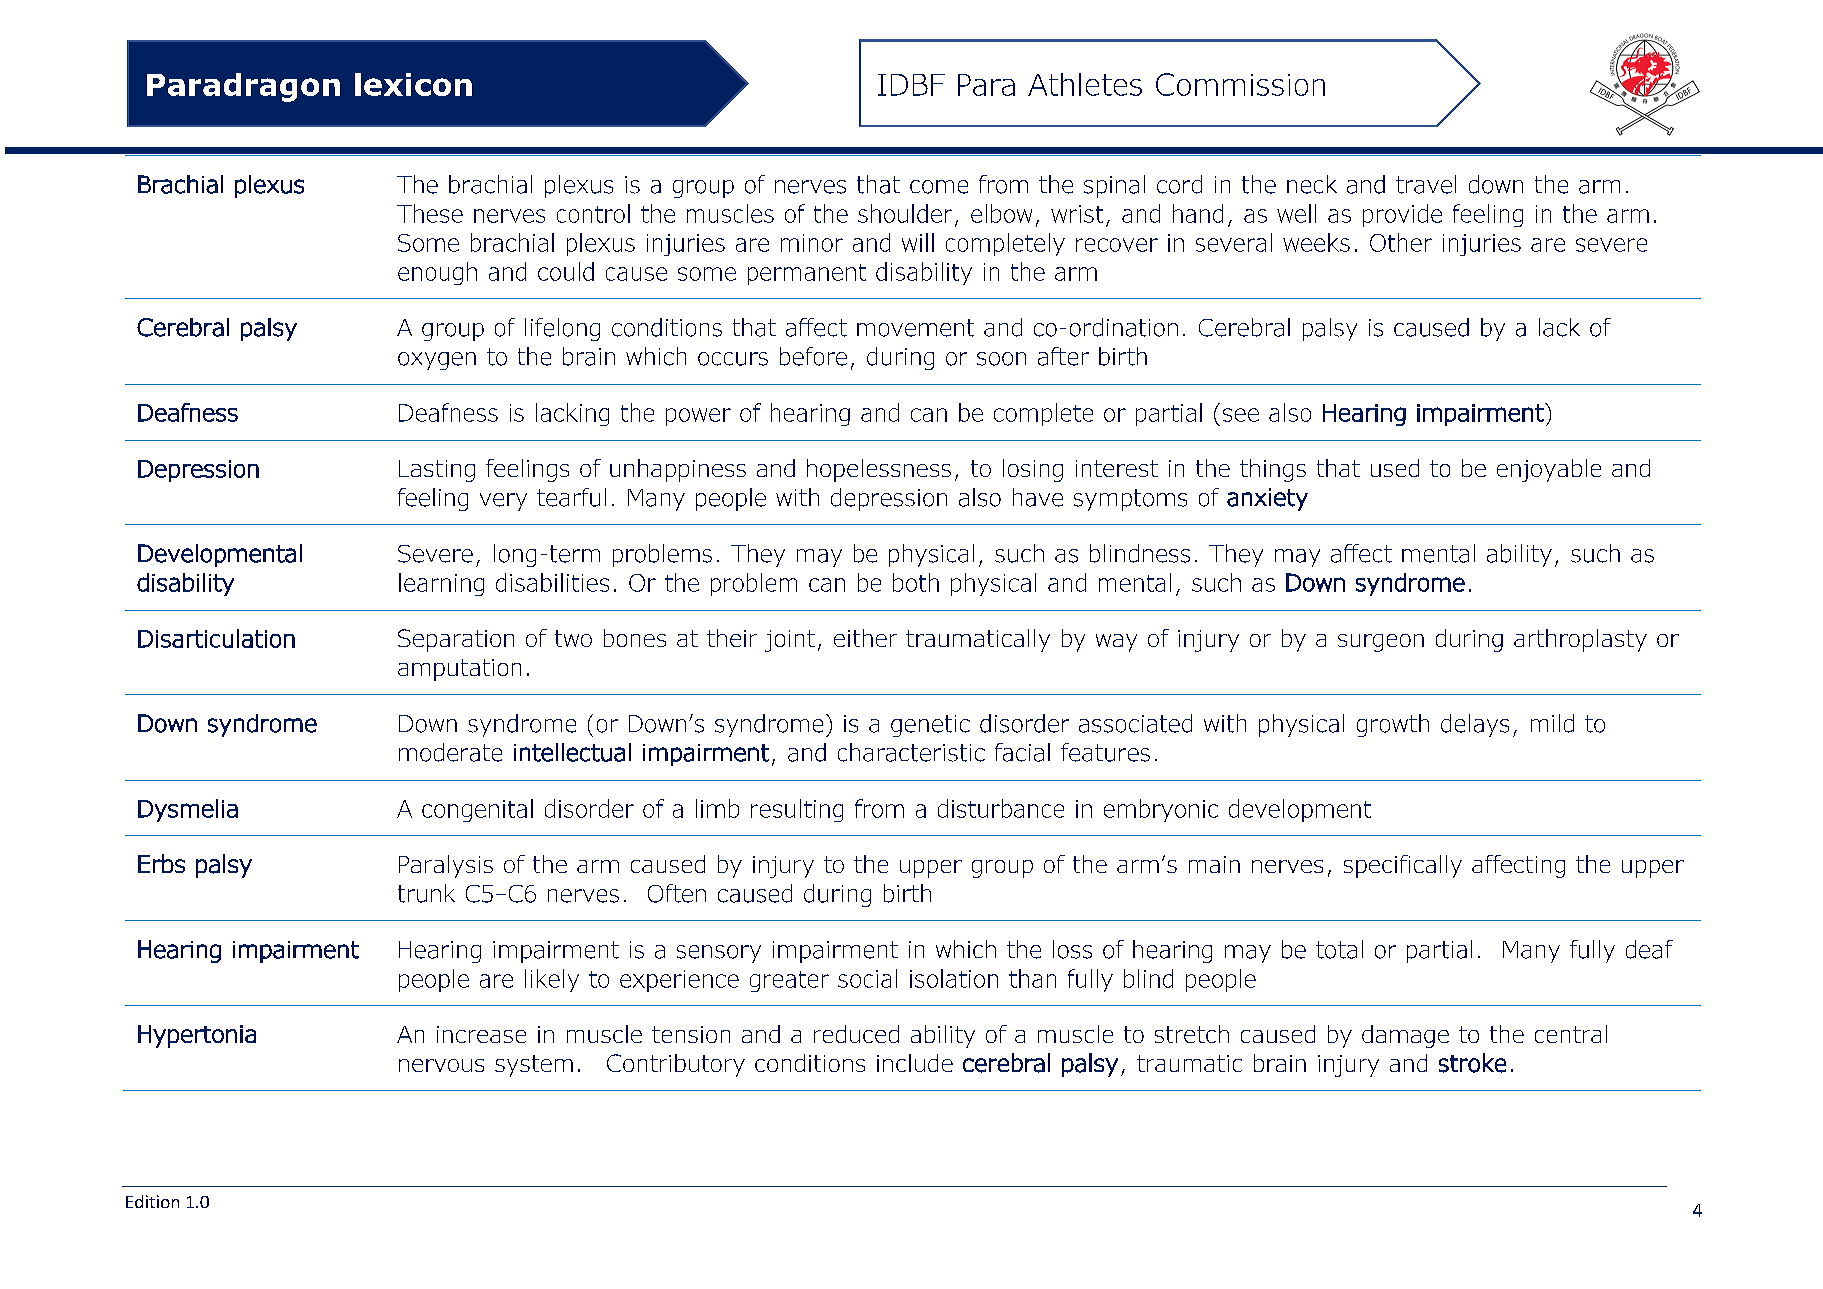 The width and height of the screenshot is (1823, 1289). What do you see at coordinates (1472, 1063) in the screenshot?
I see `stroke` at bounding box center [1472, 1063].
